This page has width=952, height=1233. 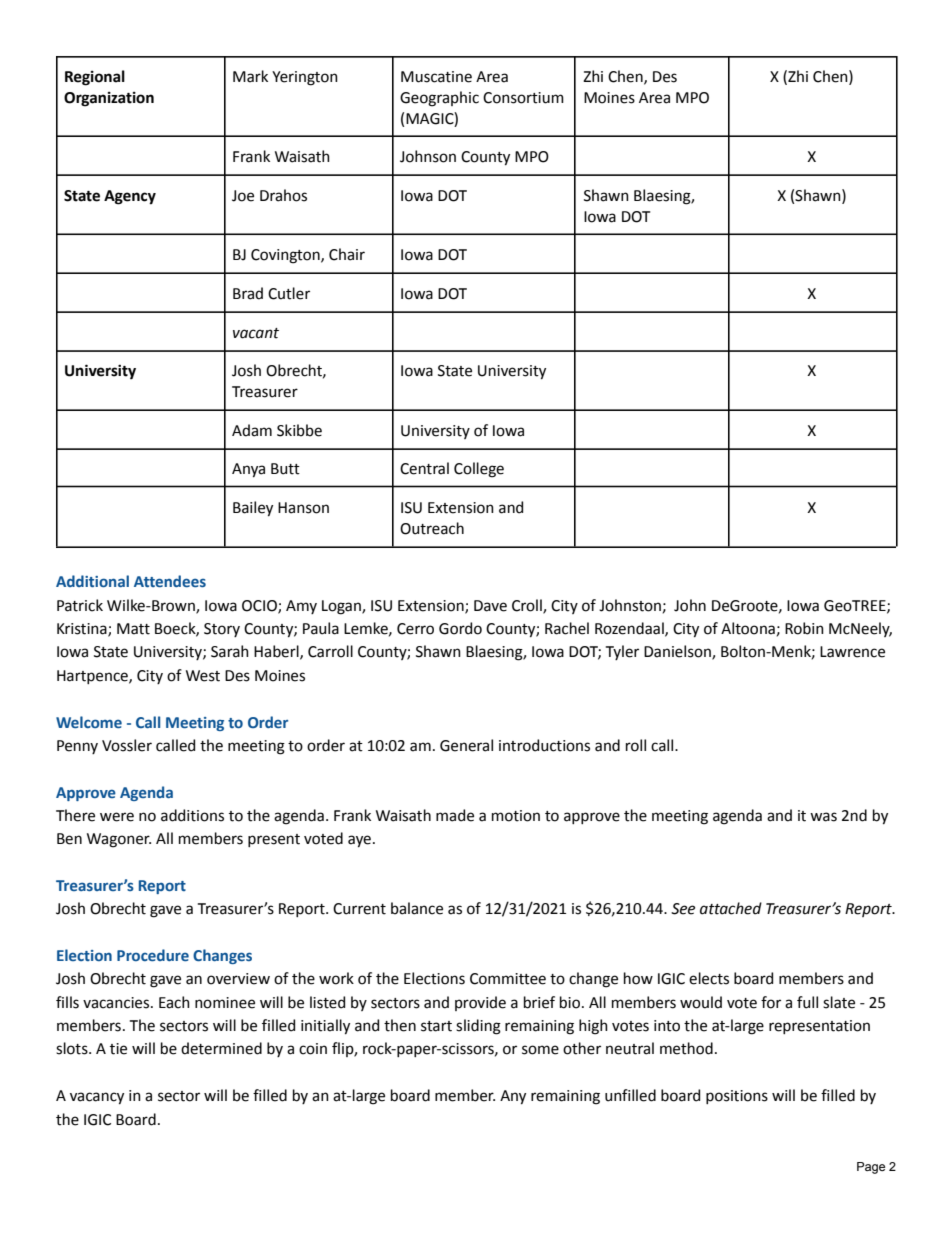 I want to click on Geographic, so click(x=439, y=99).
